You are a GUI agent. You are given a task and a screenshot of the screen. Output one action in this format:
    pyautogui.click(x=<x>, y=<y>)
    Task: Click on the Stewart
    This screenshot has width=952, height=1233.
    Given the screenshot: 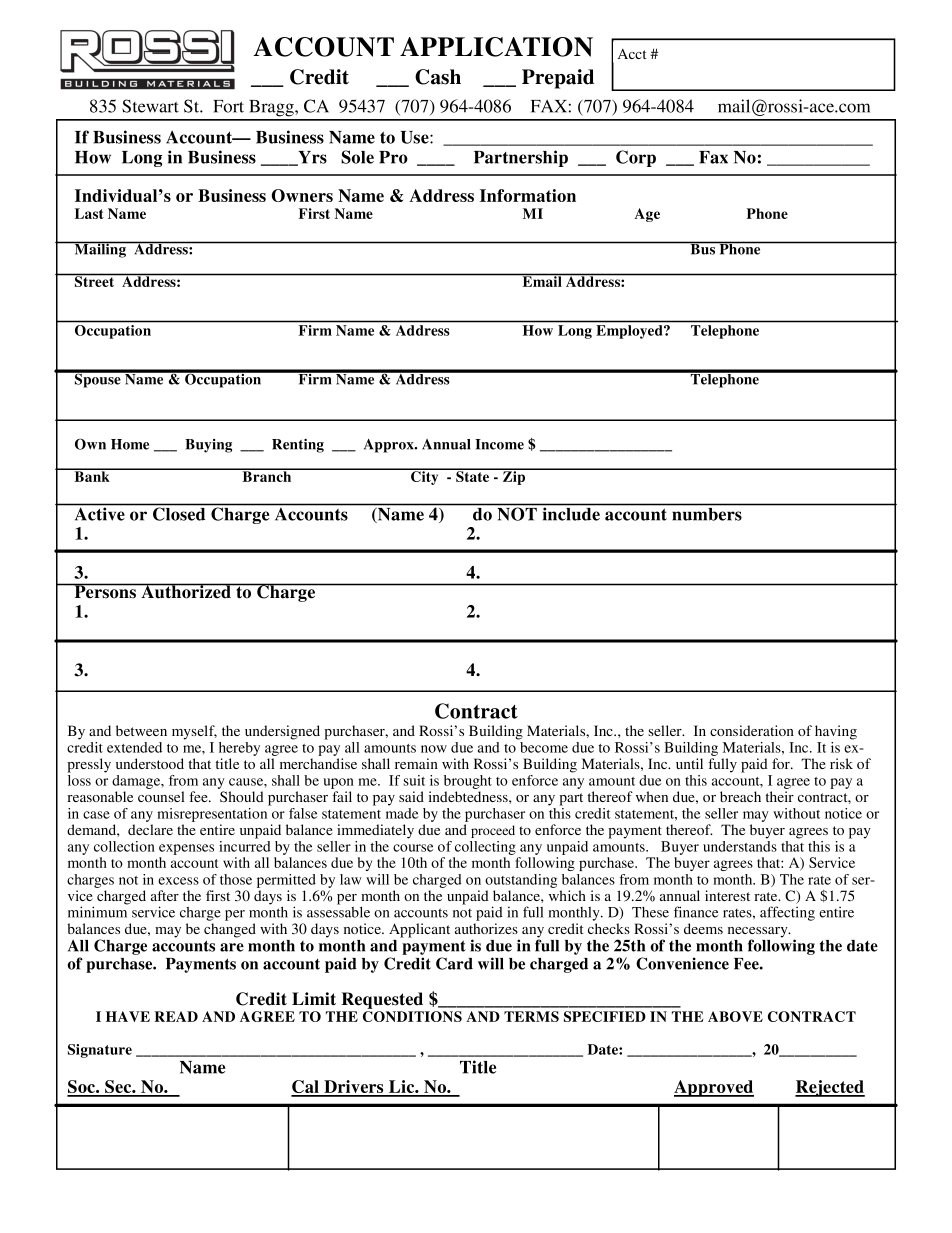 What is the action you would take?
    pyautogui.click(x=150, y=106)
